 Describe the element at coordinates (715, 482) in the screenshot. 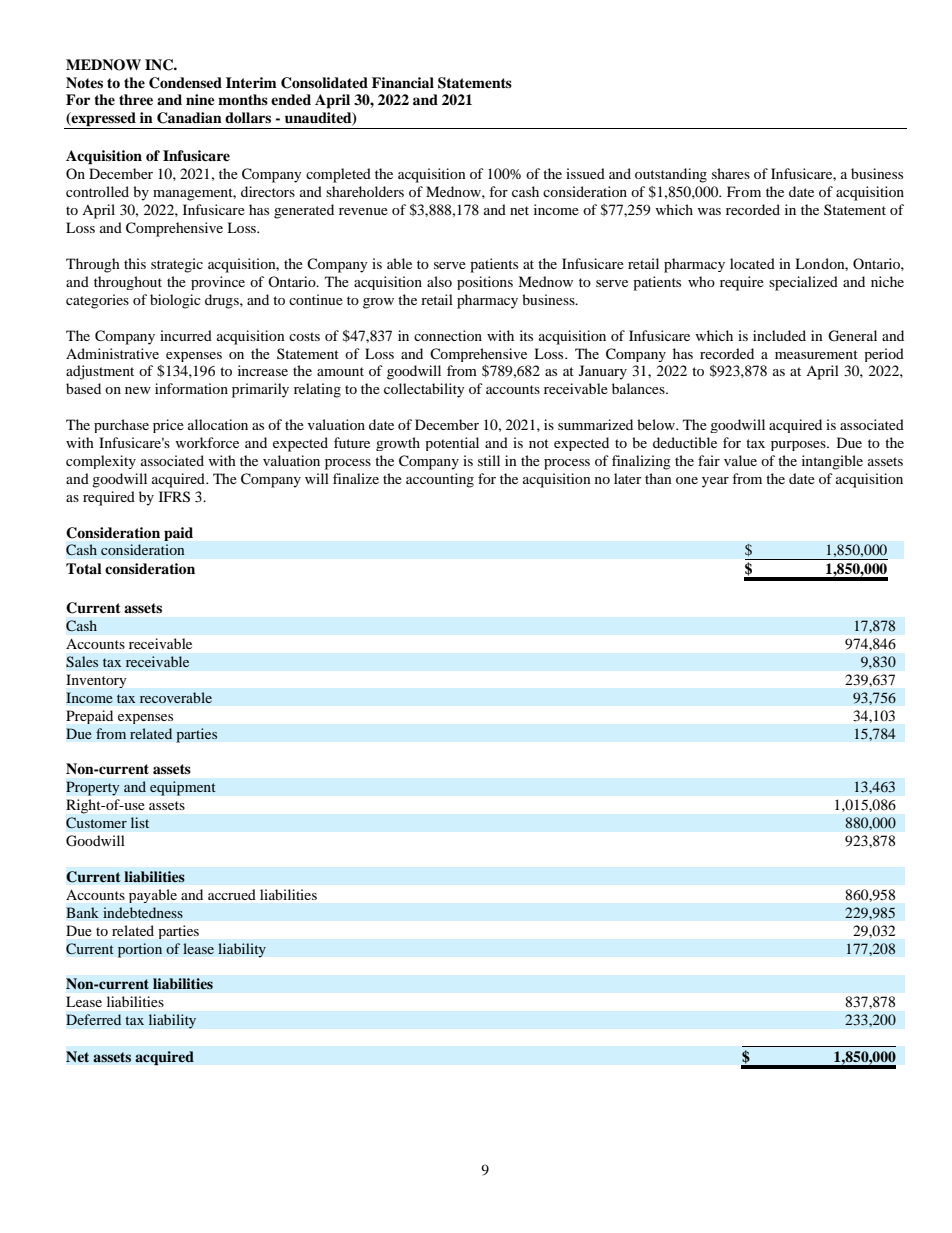

I see `year` at that location.
